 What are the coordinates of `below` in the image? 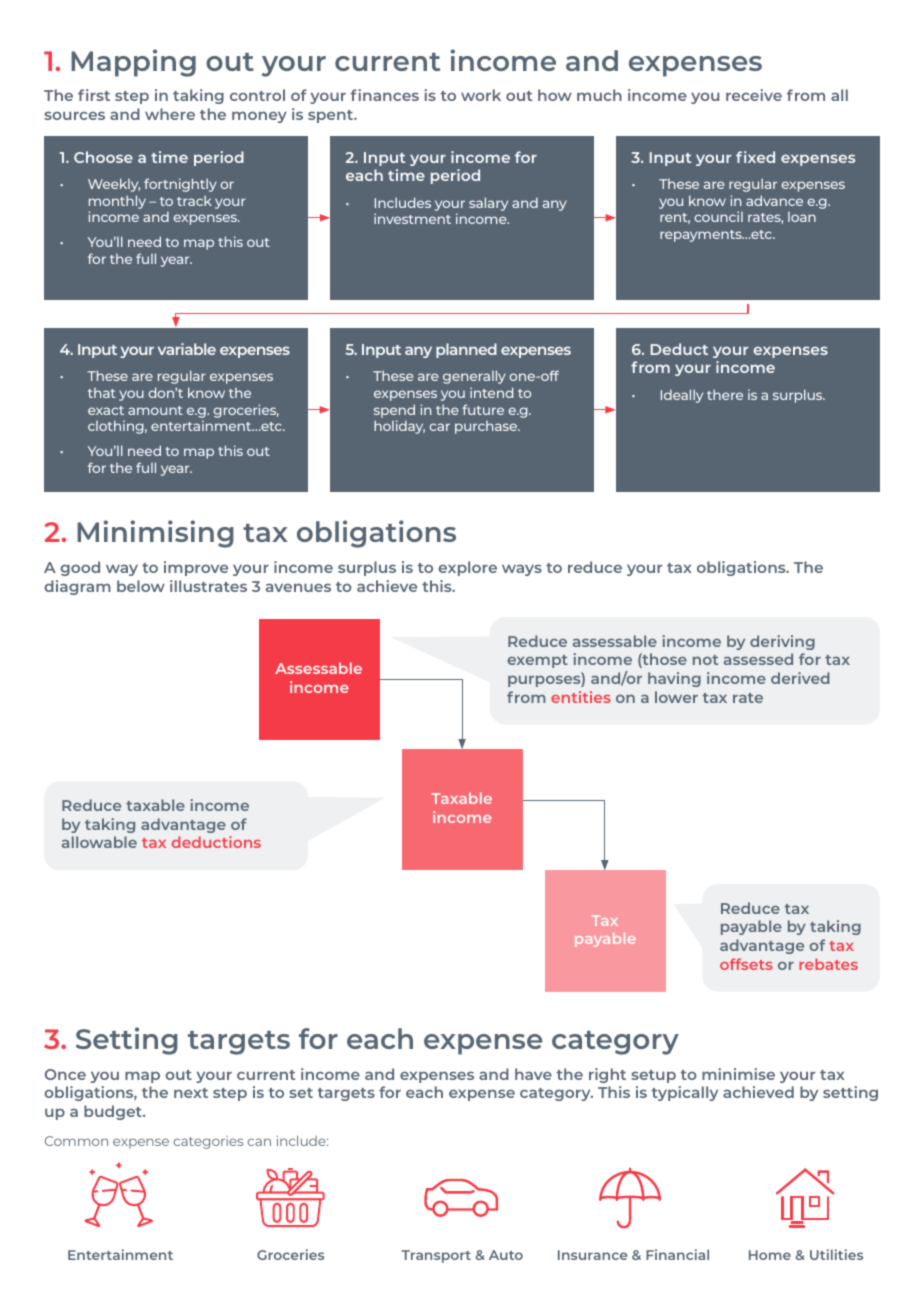 It's located at (141, 586).
